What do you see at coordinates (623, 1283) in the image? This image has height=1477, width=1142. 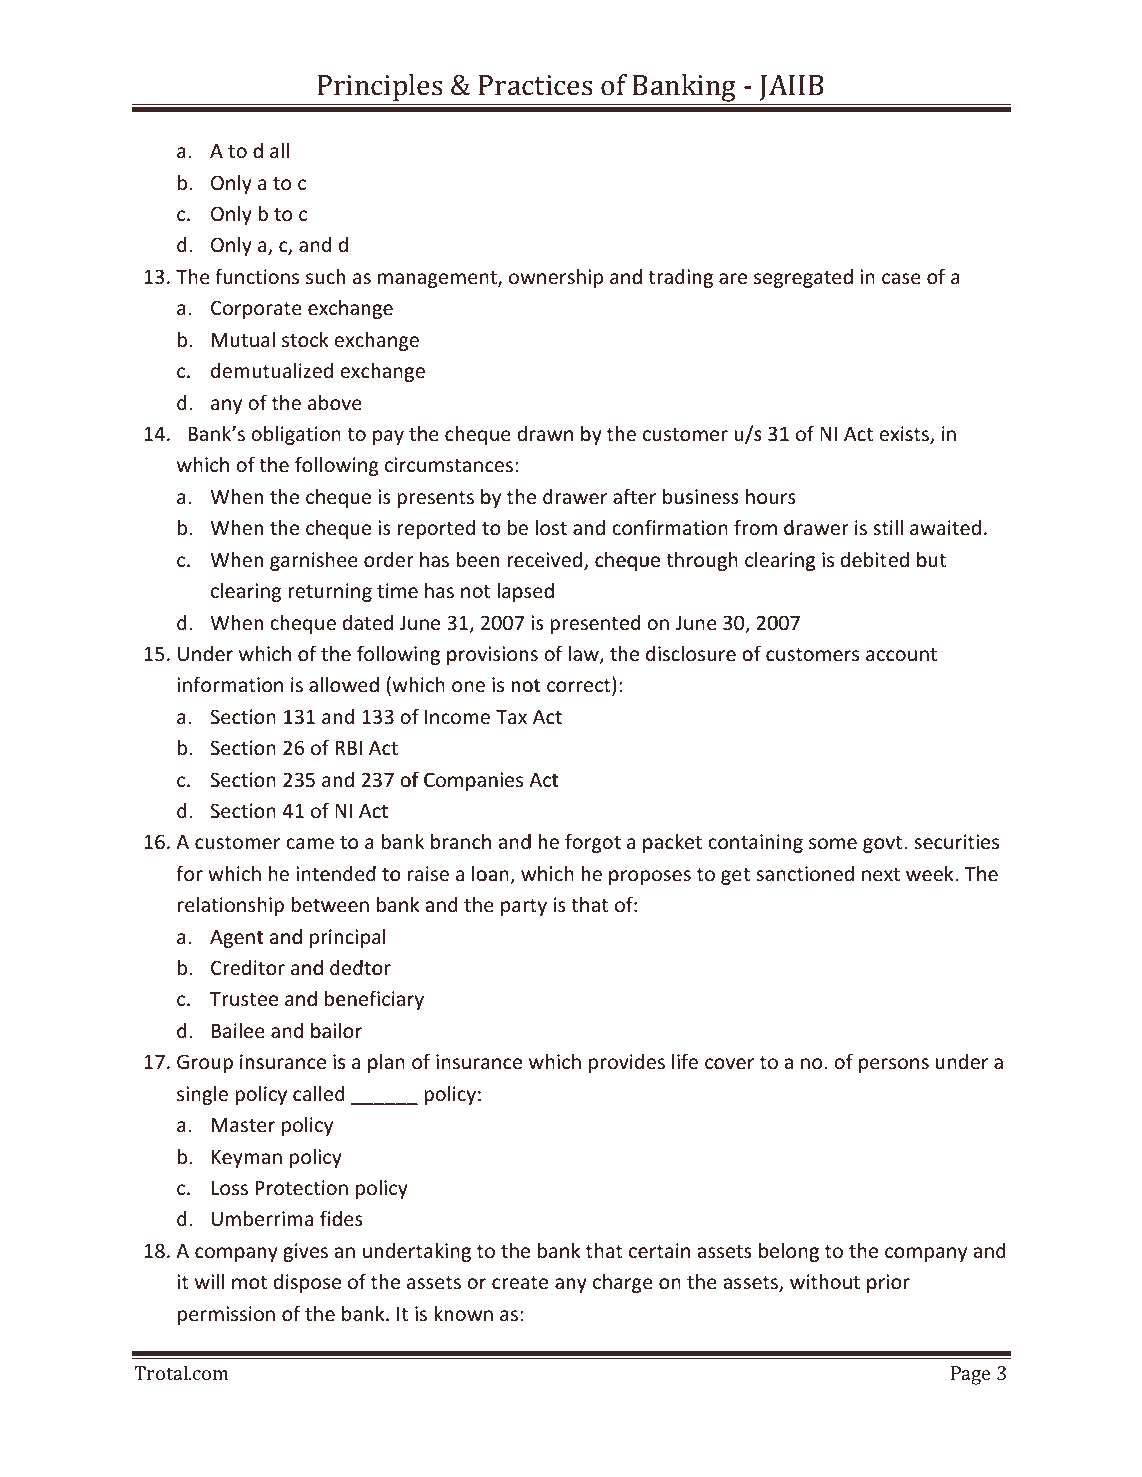 I see `charge` at bounding box center [623, 1283].
